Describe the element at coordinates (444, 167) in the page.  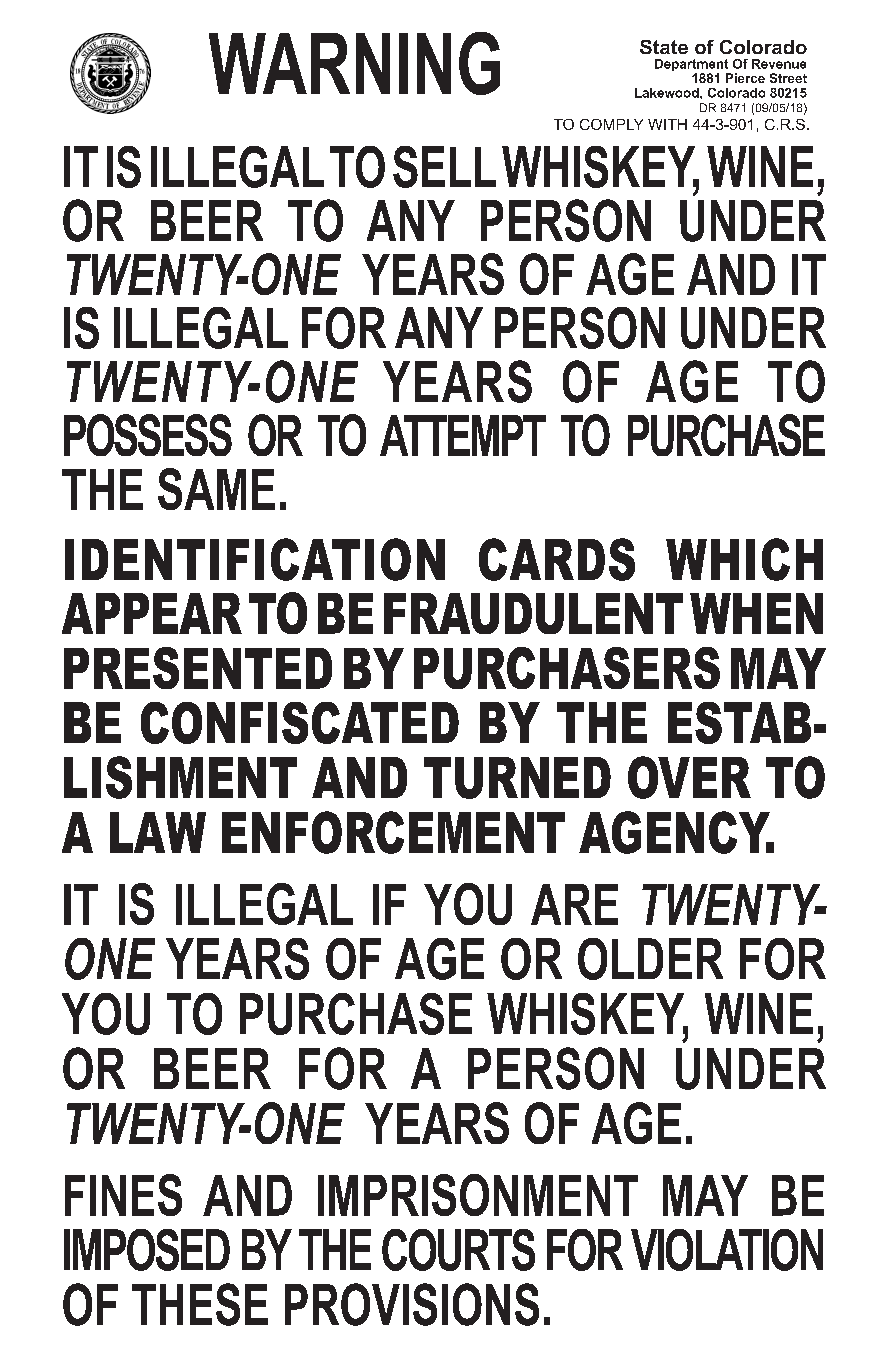
I see `SELL` at that location.
